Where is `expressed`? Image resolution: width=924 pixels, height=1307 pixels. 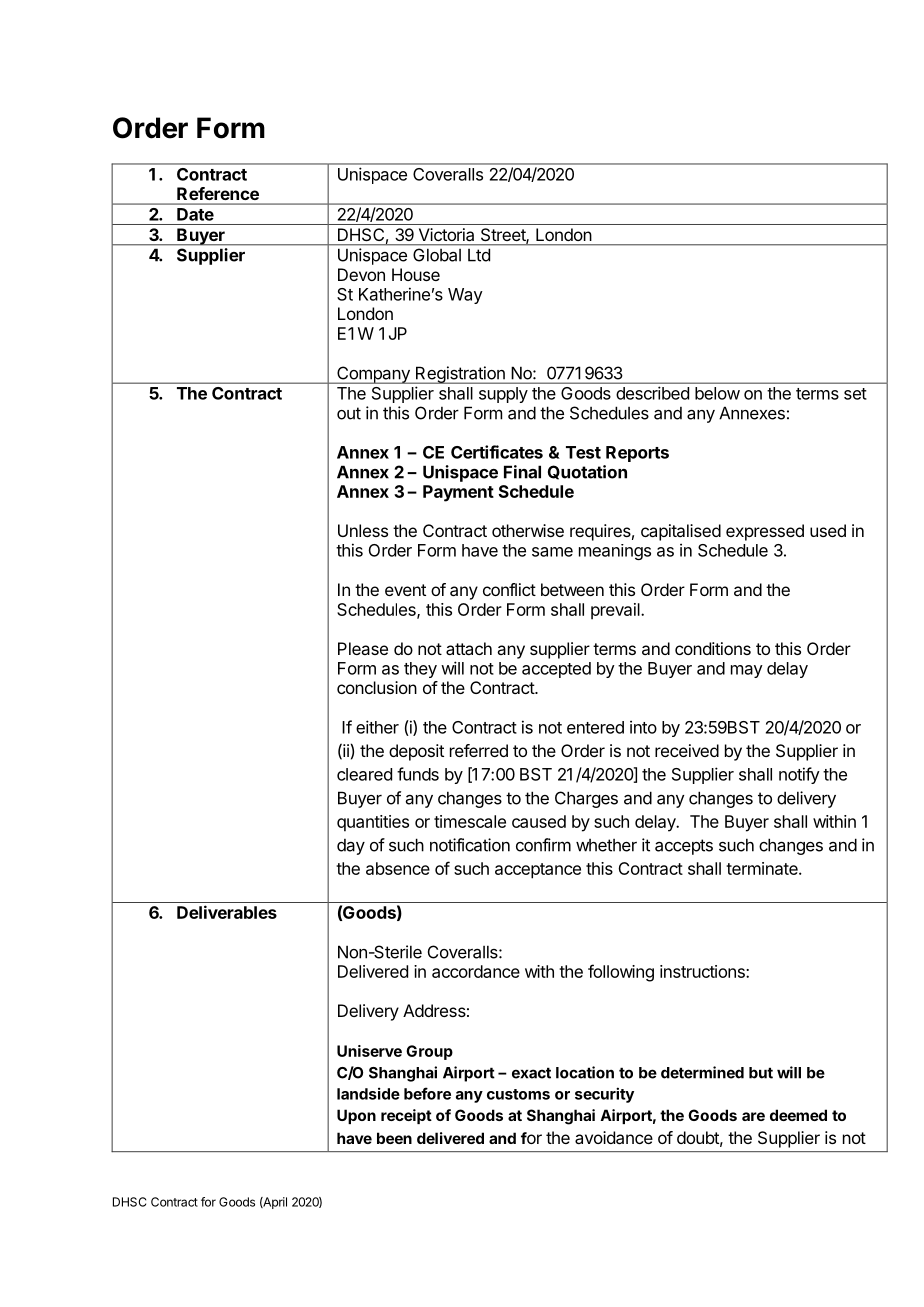 expressed is located at coordinates (765, 532).
